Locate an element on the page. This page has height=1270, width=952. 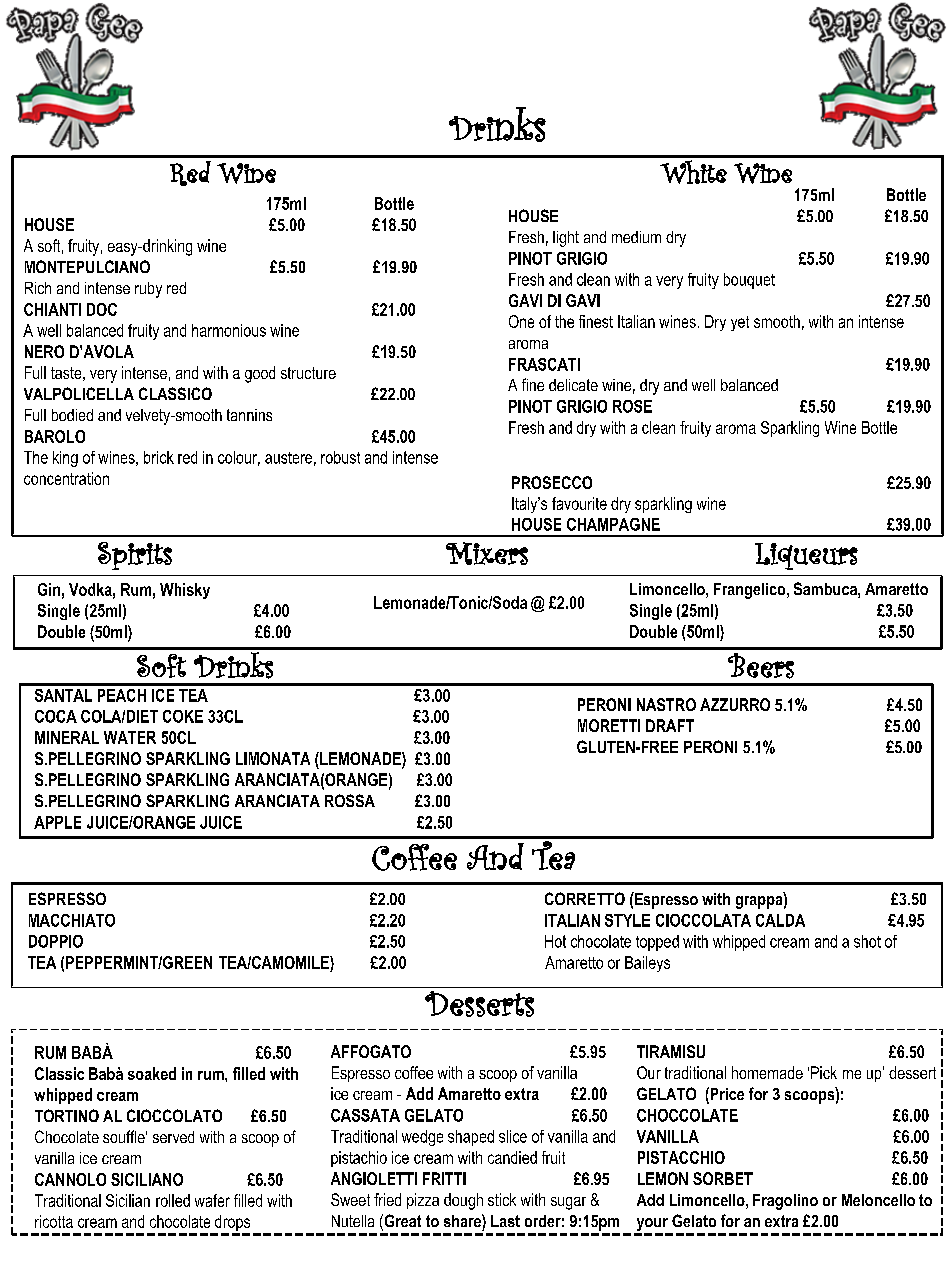
ruby is located at coordinates (148, 290).
